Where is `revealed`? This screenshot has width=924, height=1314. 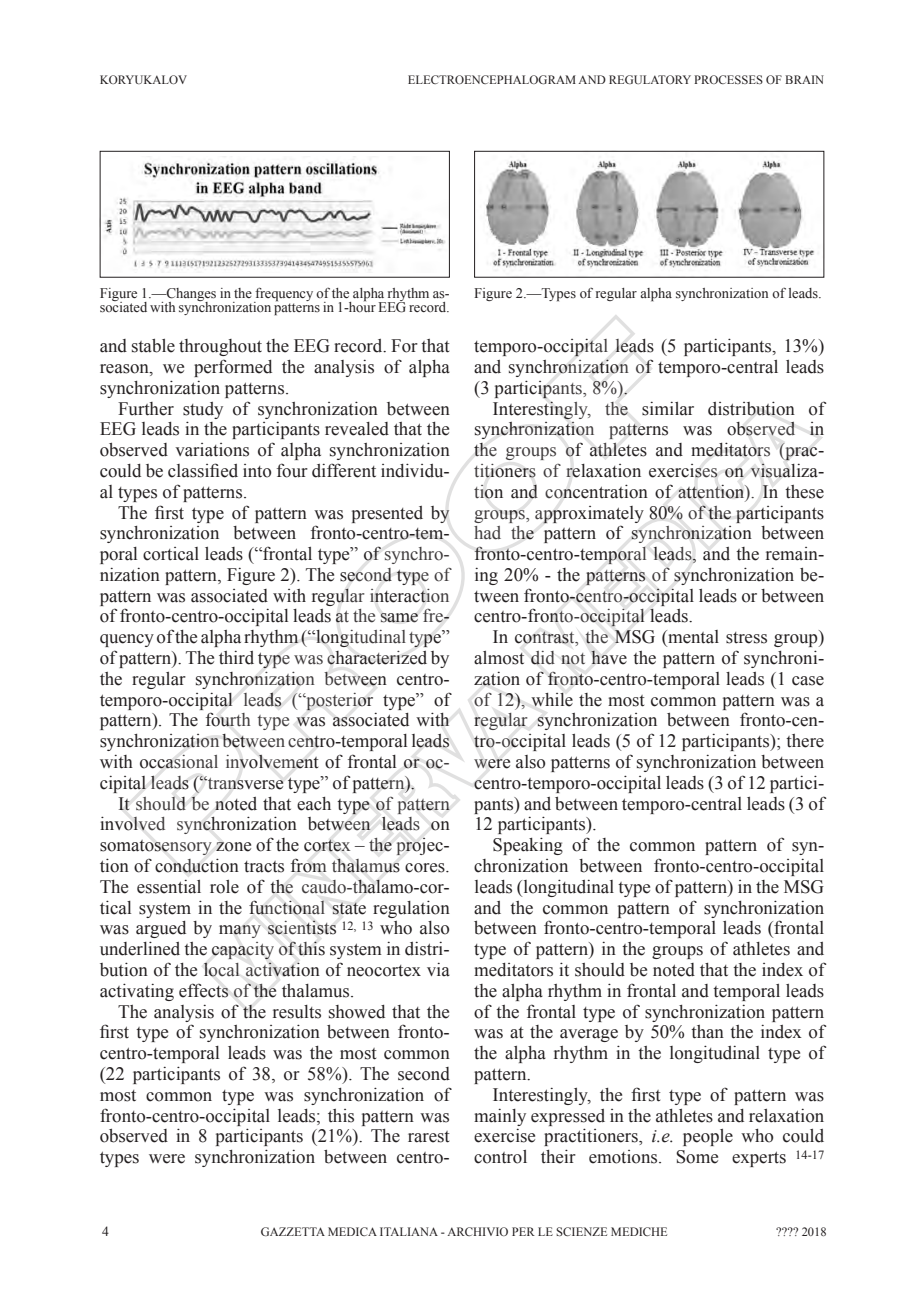 revealed is located at coordinates (357, 429).
